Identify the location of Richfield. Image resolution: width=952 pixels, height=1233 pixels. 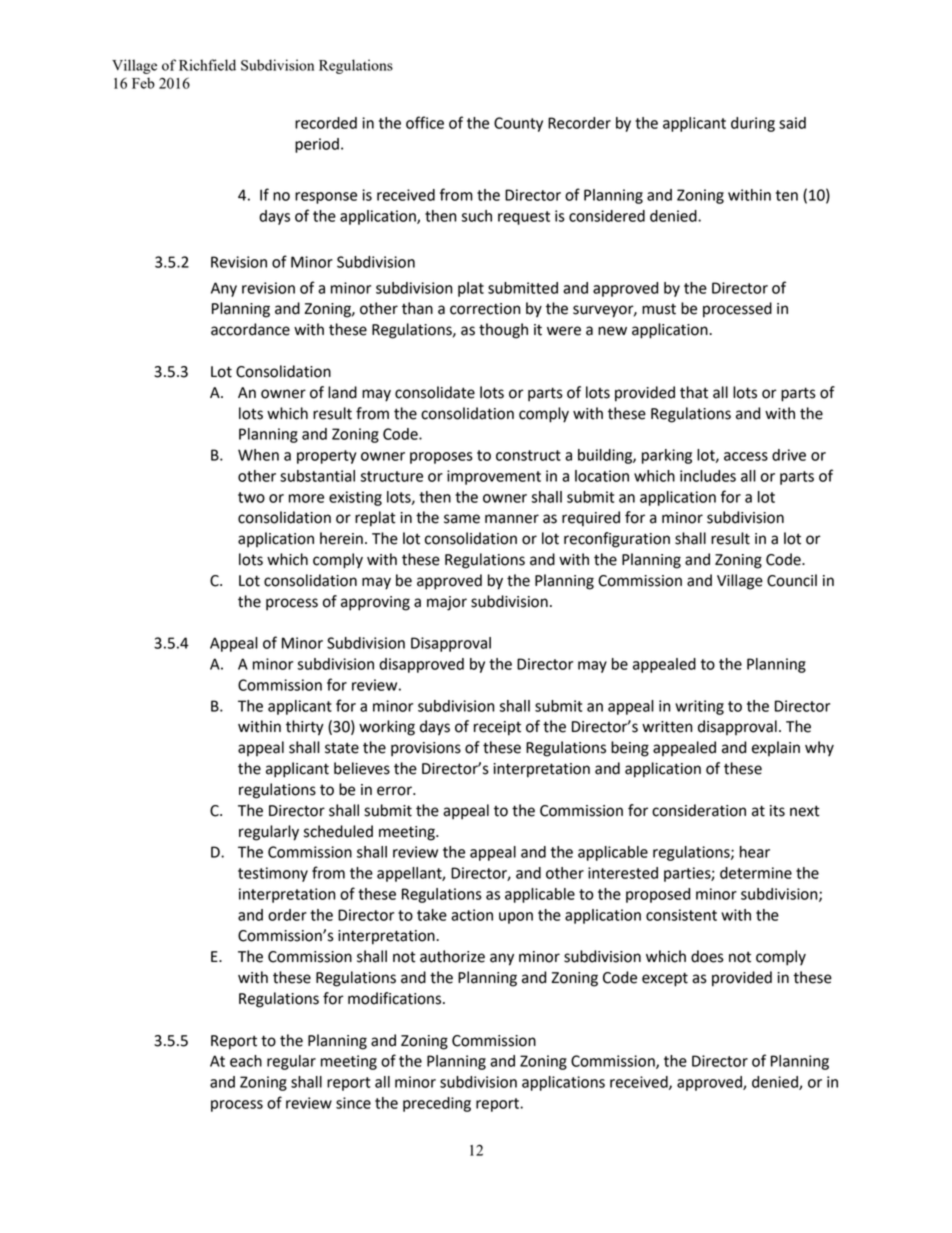
(207, 65).
